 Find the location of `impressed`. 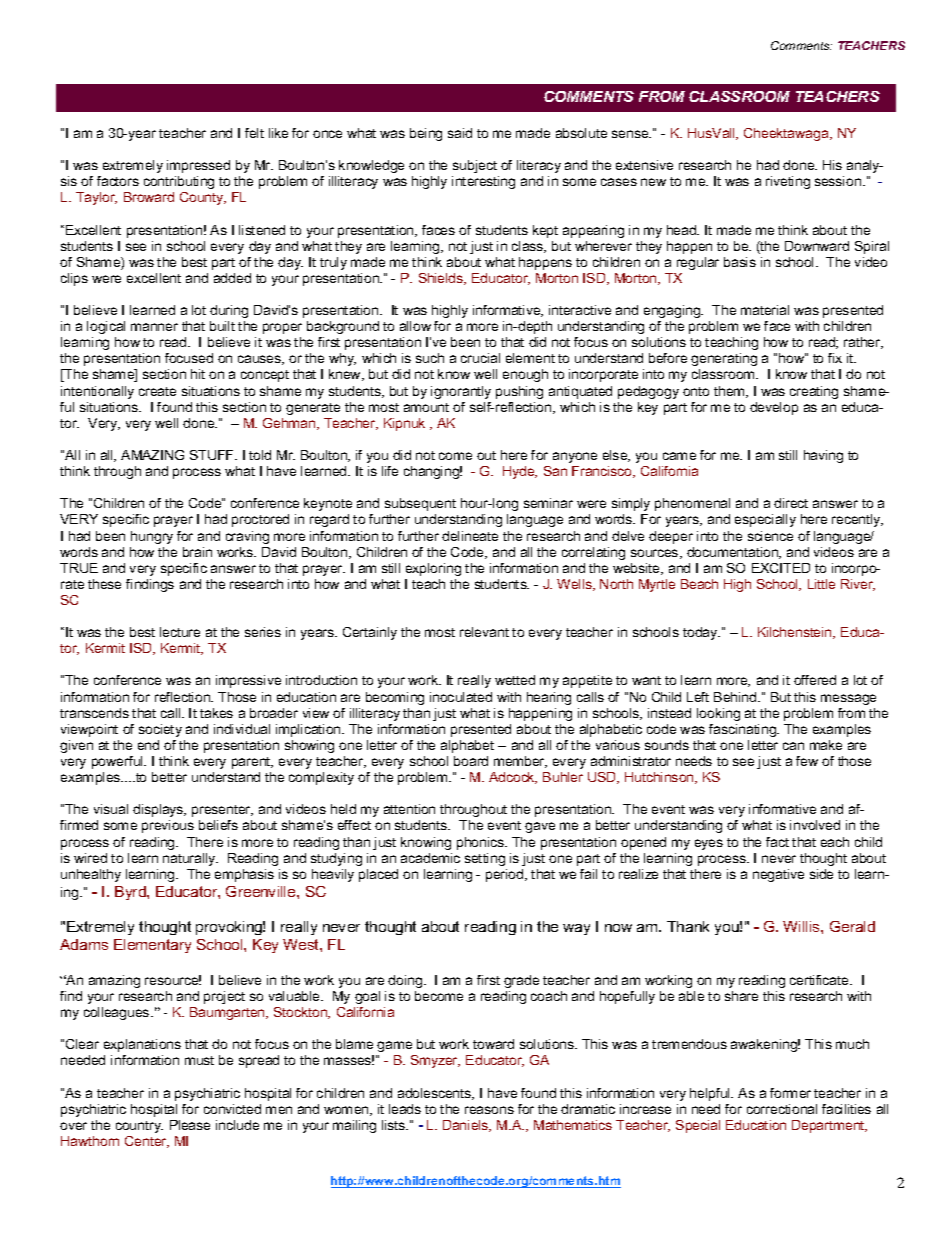

impressed is located at coordinates (198, 166).
